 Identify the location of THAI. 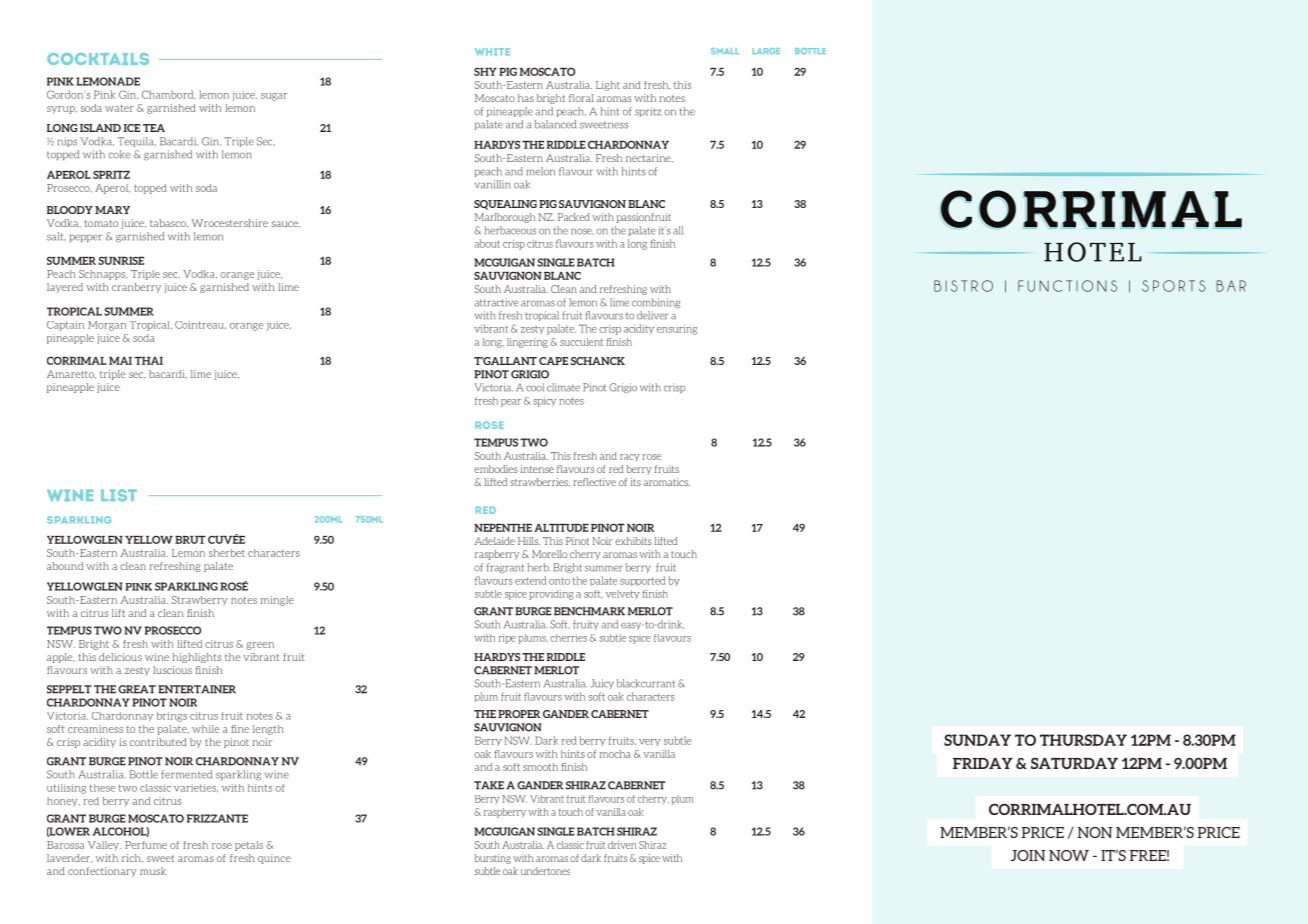
(149, 361).
